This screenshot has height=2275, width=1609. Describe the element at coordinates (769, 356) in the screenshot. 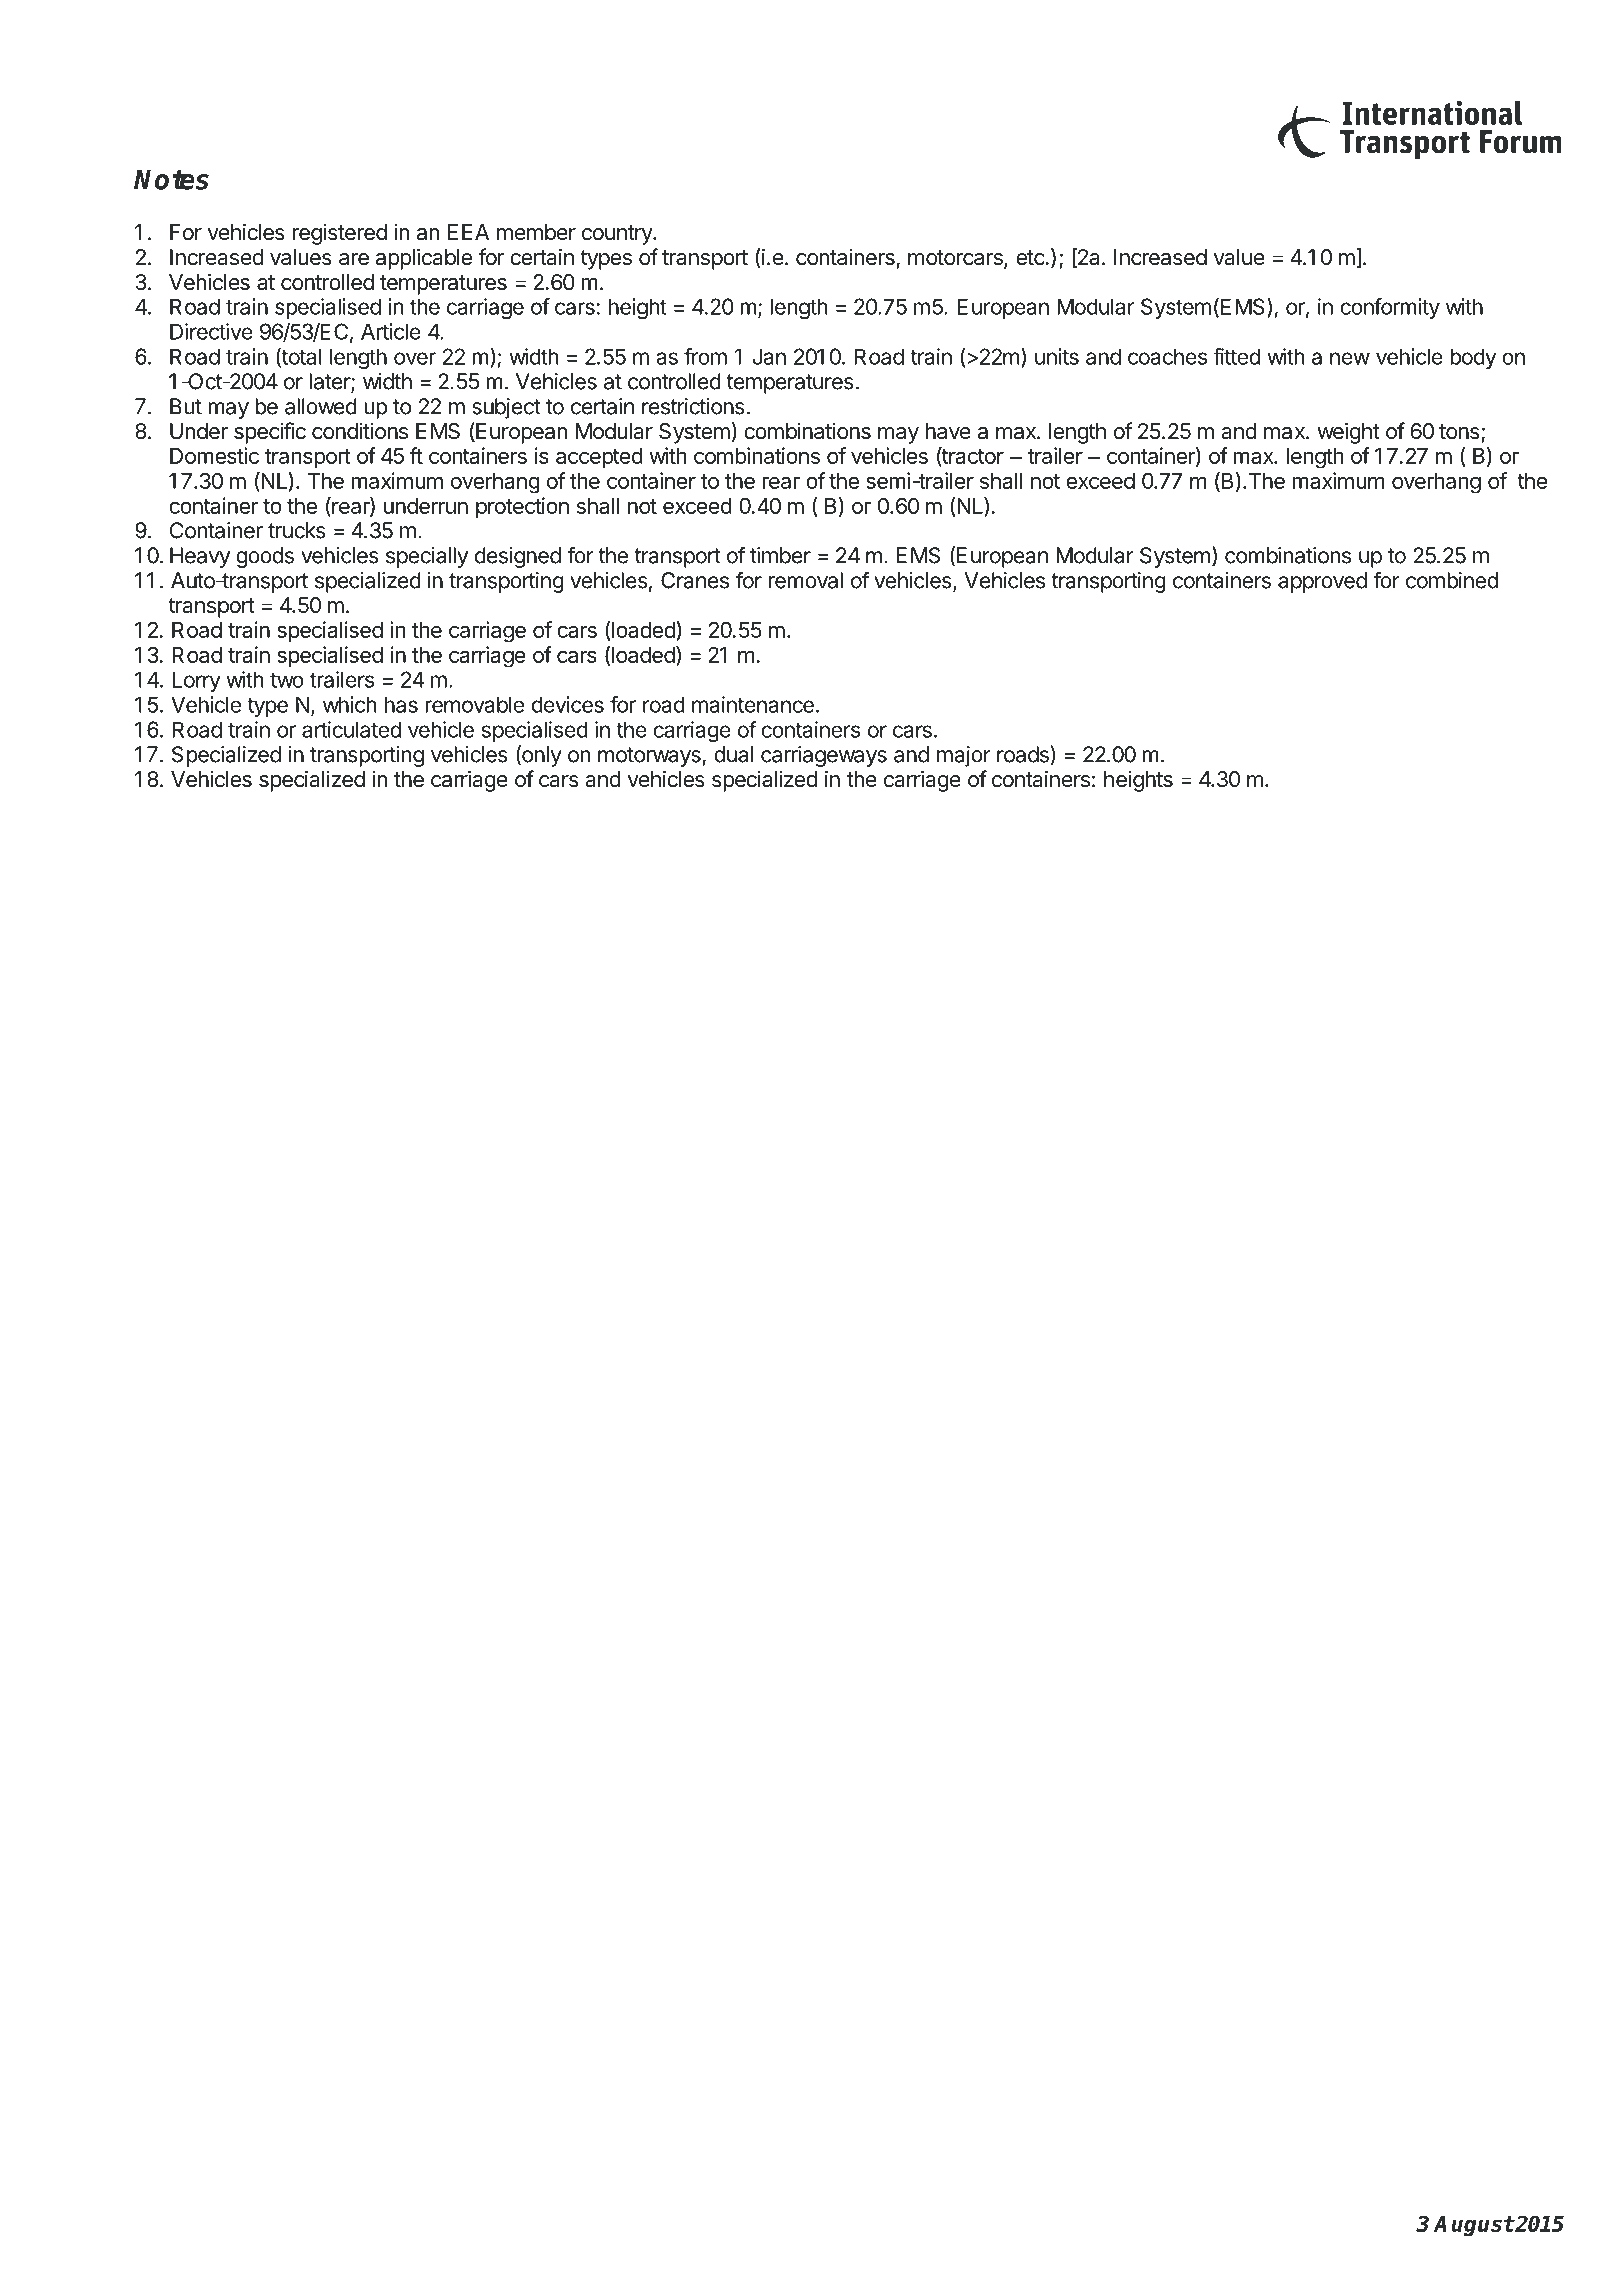

I see `Jan` at that location.
